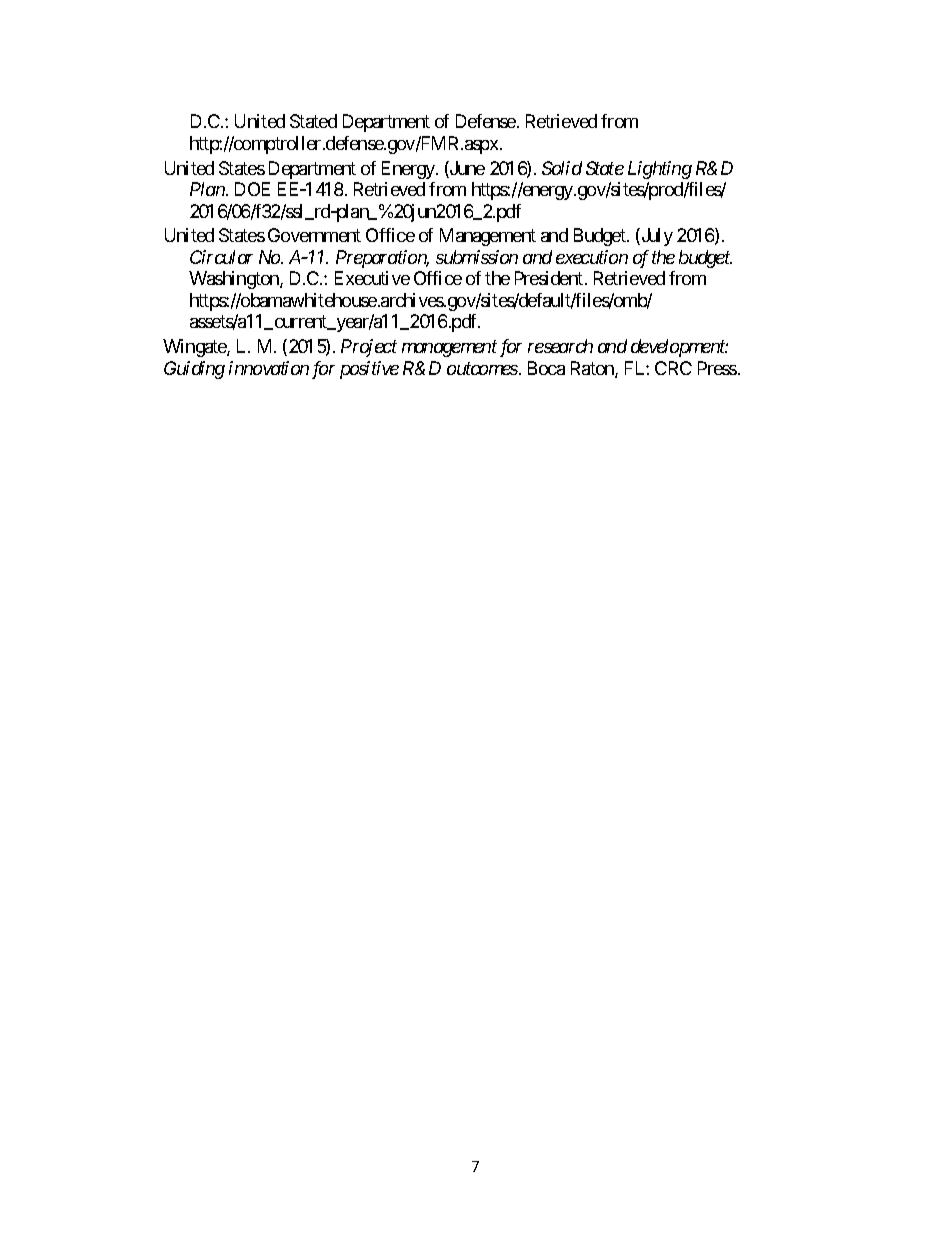  I want to click on Project, so click(369, 348).
